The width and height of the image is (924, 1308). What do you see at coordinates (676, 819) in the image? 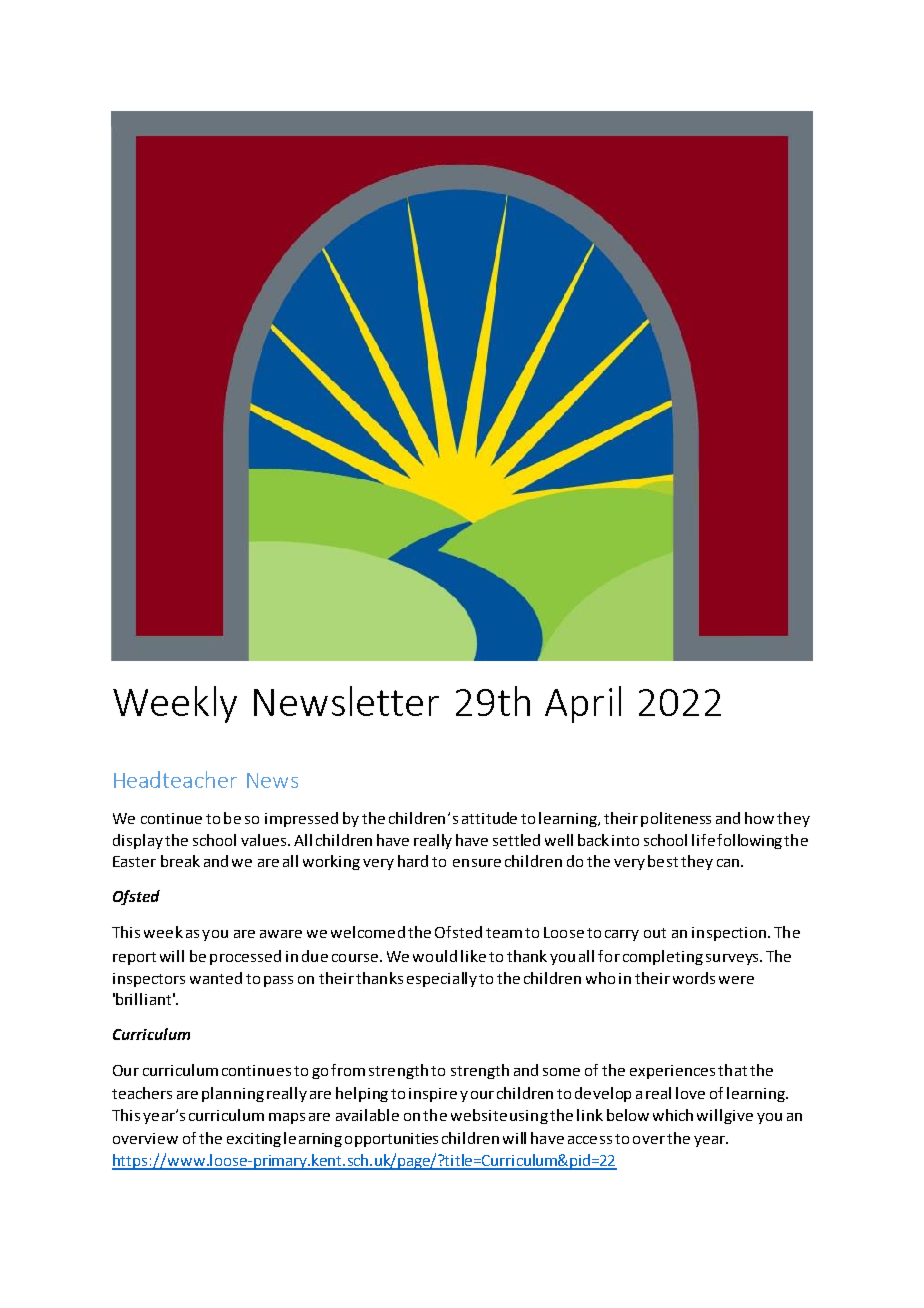
I see `politeness` at bounding box center [676, 819].
